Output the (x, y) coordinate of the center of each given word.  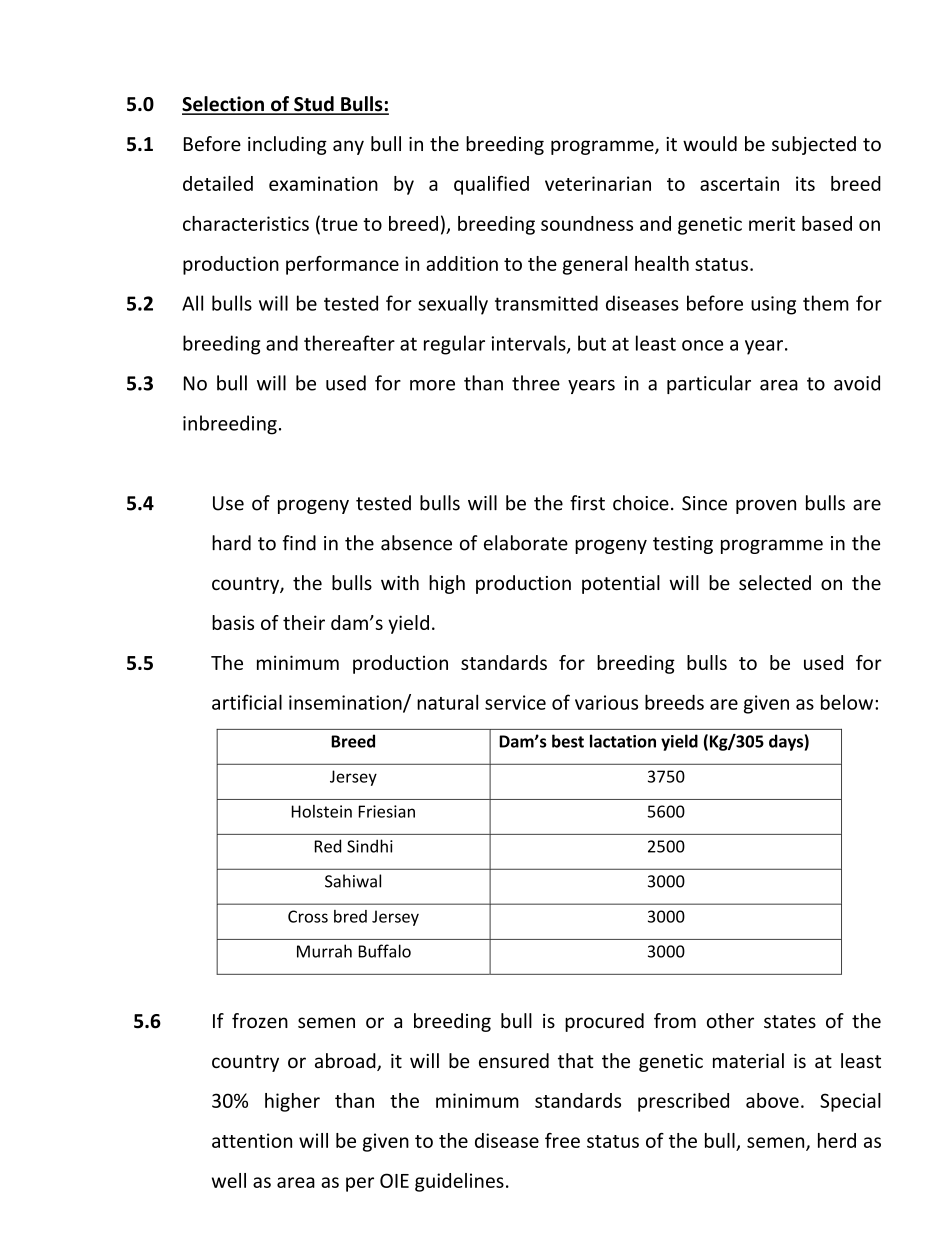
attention (252, 1140)
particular (709, 384)
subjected (814, 145)
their (304, 622)
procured (604, 1022)
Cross (308, 916)
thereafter (349, 343)
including (287, 145)
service (515, 702)
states (790, 1021)
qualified (491, 185)
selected (775, 582)
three (536, 383)
